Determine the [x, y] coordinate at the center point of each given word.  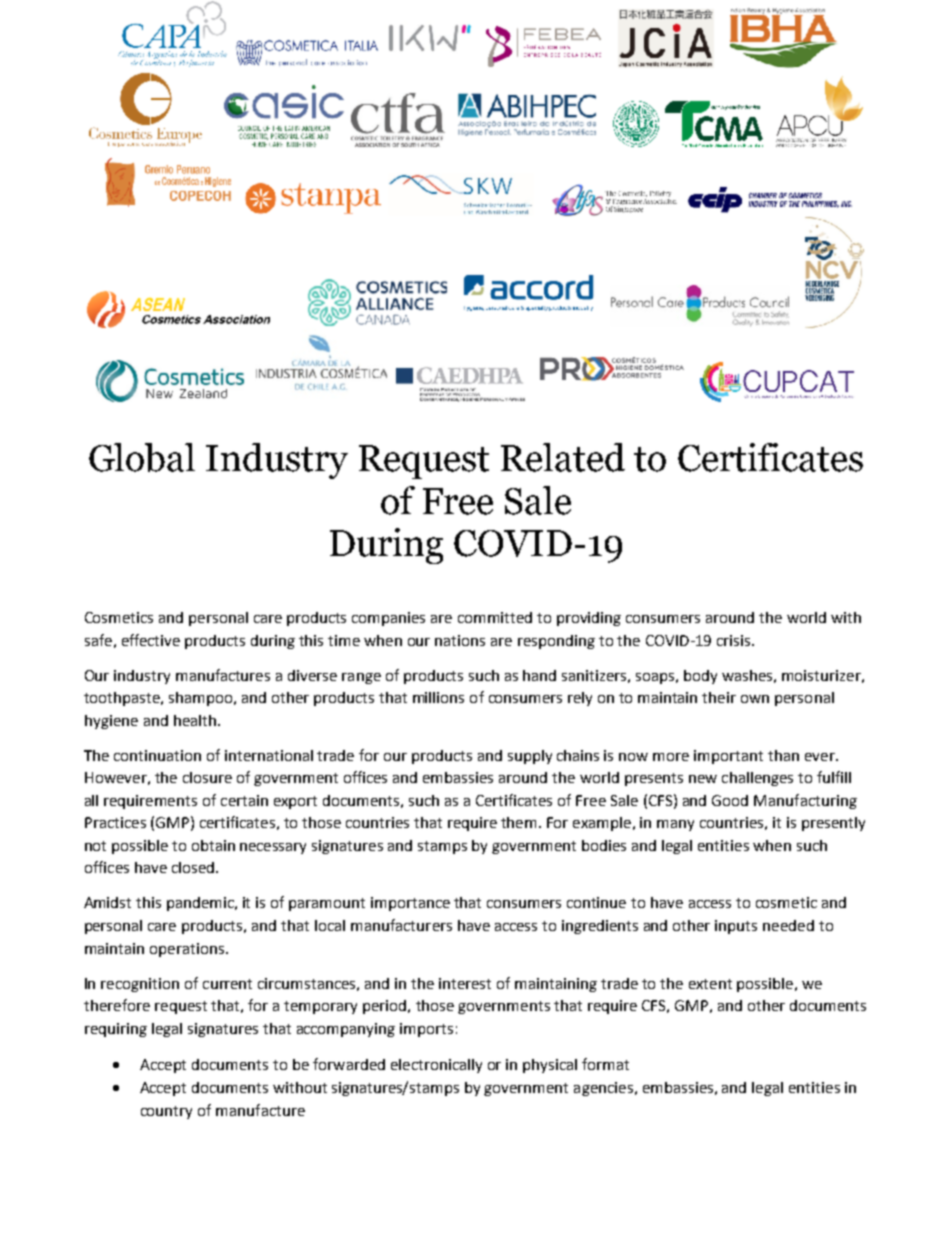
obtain [213, 845]
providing [589, 619]
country [166, 1112]
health [195, 720]
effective [151, 640]
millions [438, 697]
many [675, 825]
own [755, 699]
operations [187, 950]
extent [710, 984]
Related [563, 457]
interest [465, 983]
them [518, 822]
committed [495, 617]
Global [142, 457]
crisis [733, 640]
